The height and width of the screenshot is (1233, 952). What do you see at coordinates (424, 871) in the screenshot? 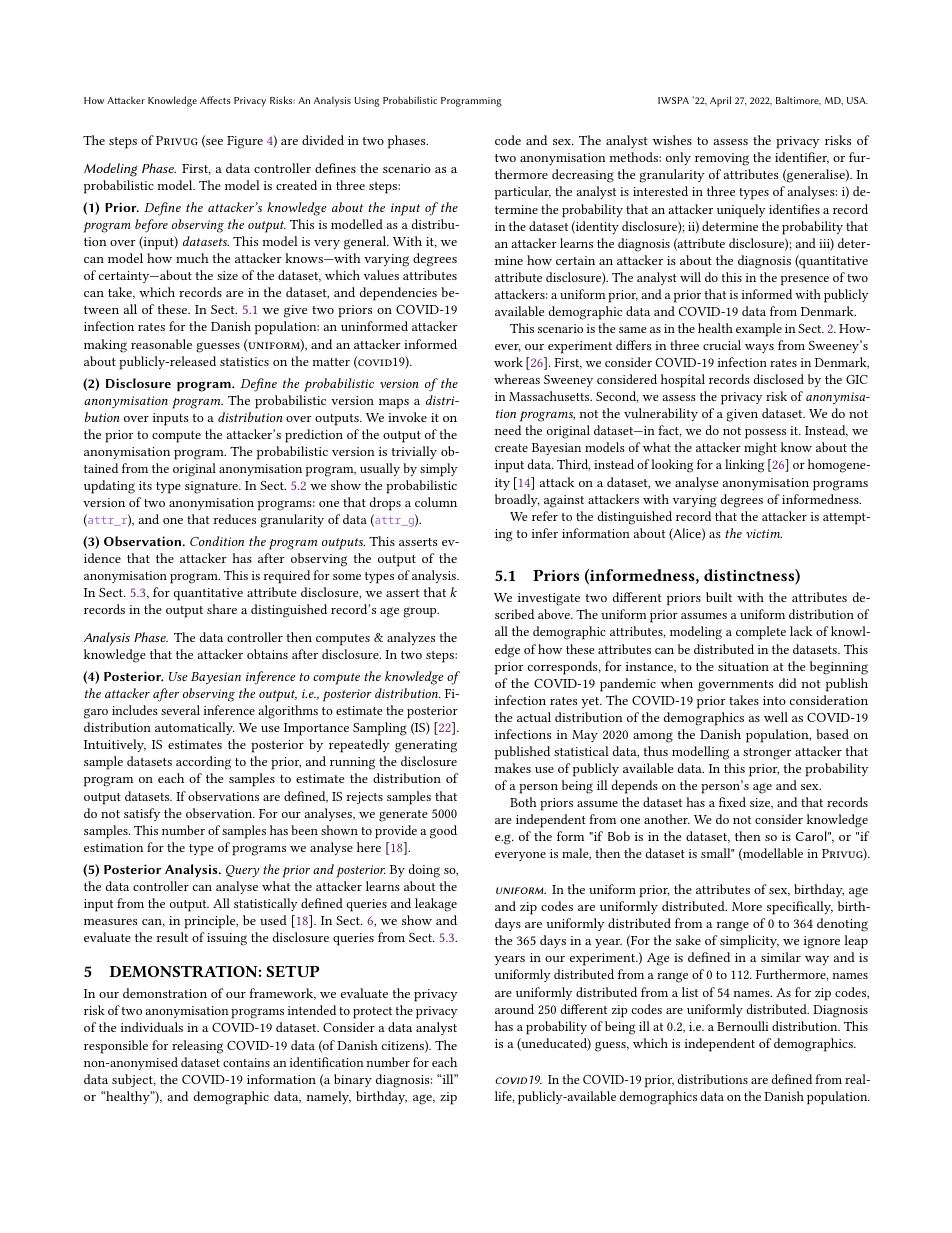
I see `doing` at bounding box center [424, 871].
